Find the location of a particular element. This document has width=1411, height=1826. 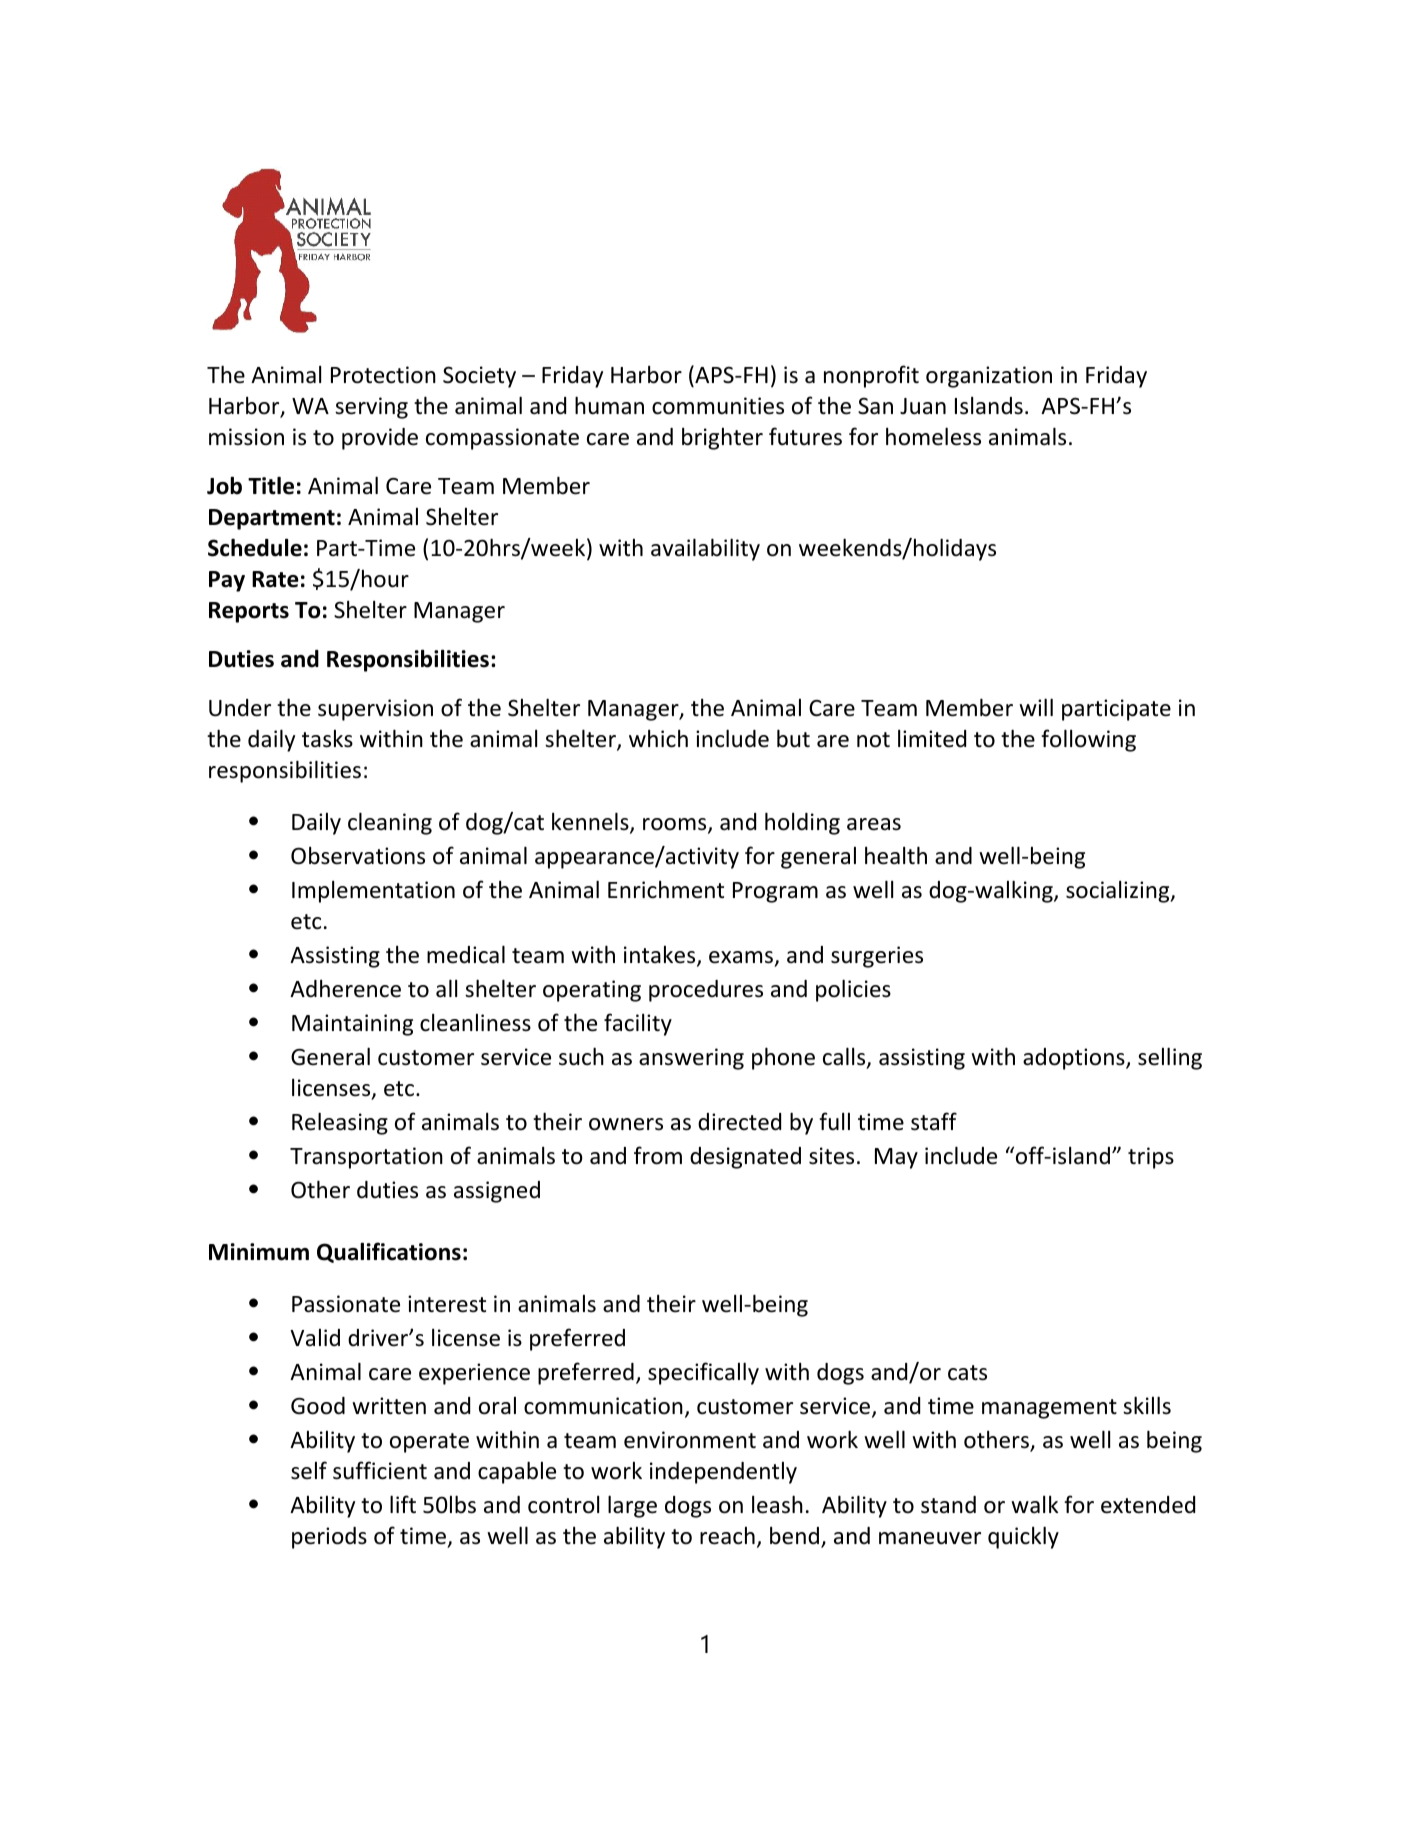

socializing is located at coordinates (1119, 892).
